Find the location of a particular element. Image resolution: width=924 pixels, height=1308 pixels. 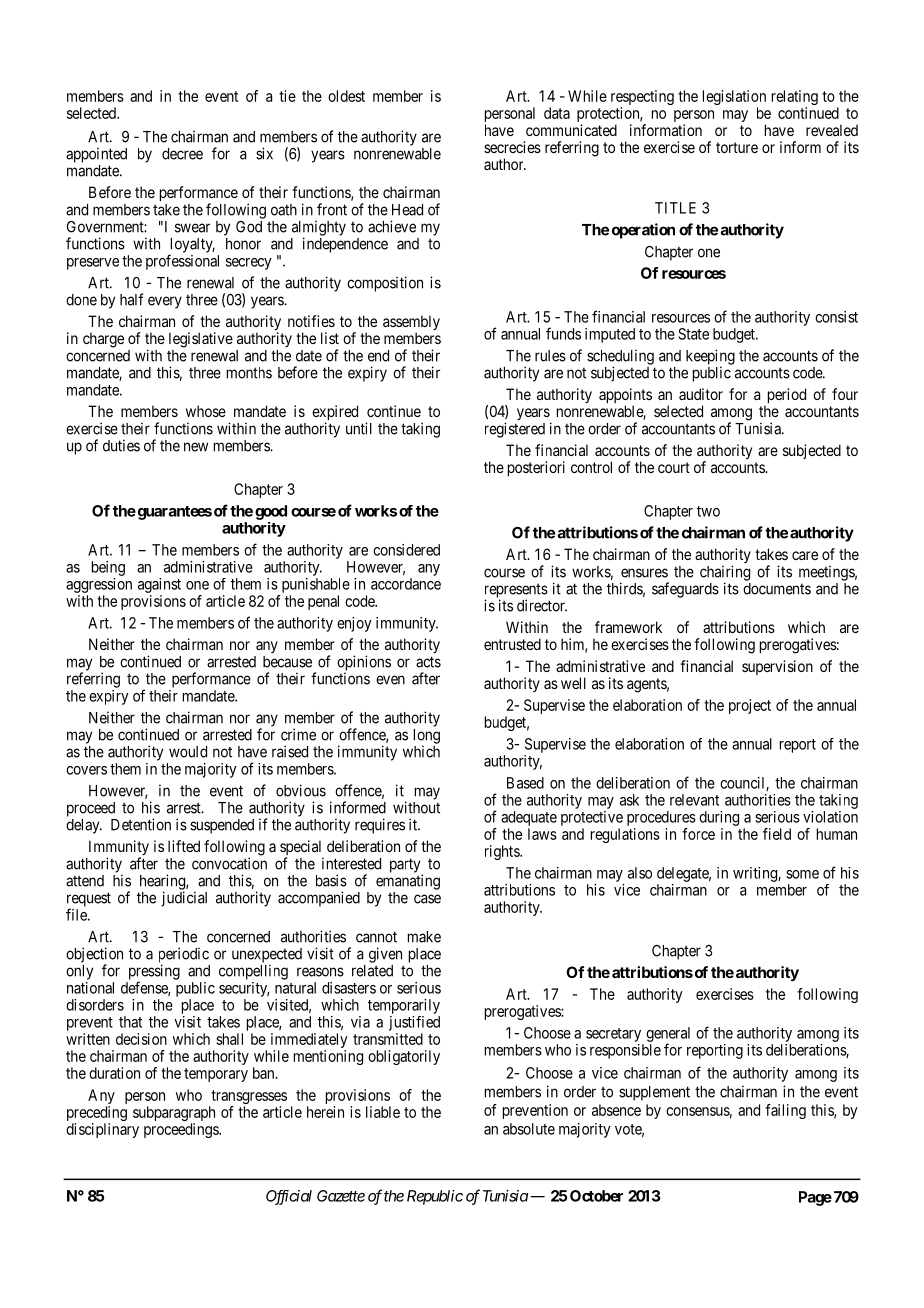

supervision is located at coordinates (777, 667).
